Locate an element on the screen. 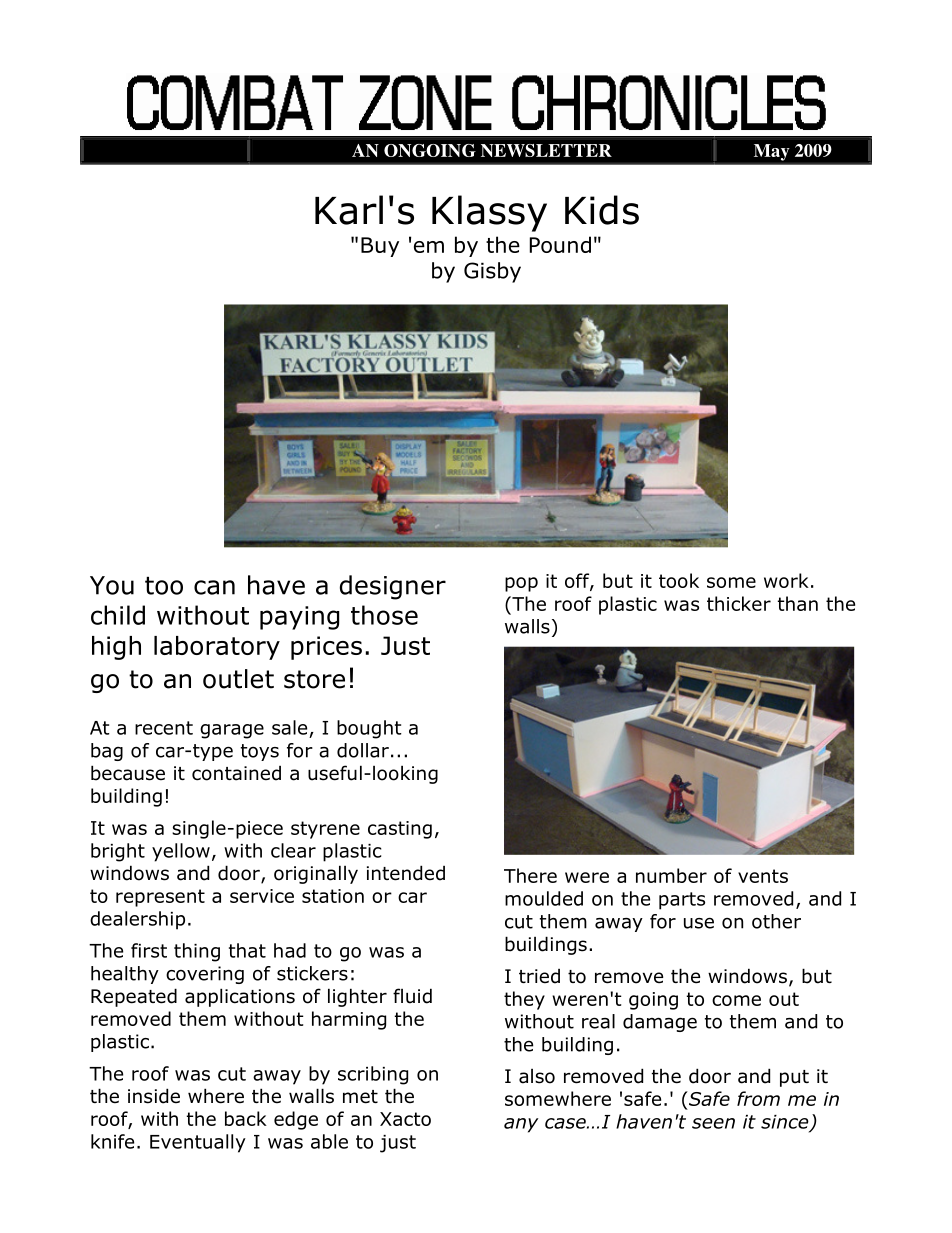 This screenshot has height=1233, width=952. number is located at coordinates (671, 875).
